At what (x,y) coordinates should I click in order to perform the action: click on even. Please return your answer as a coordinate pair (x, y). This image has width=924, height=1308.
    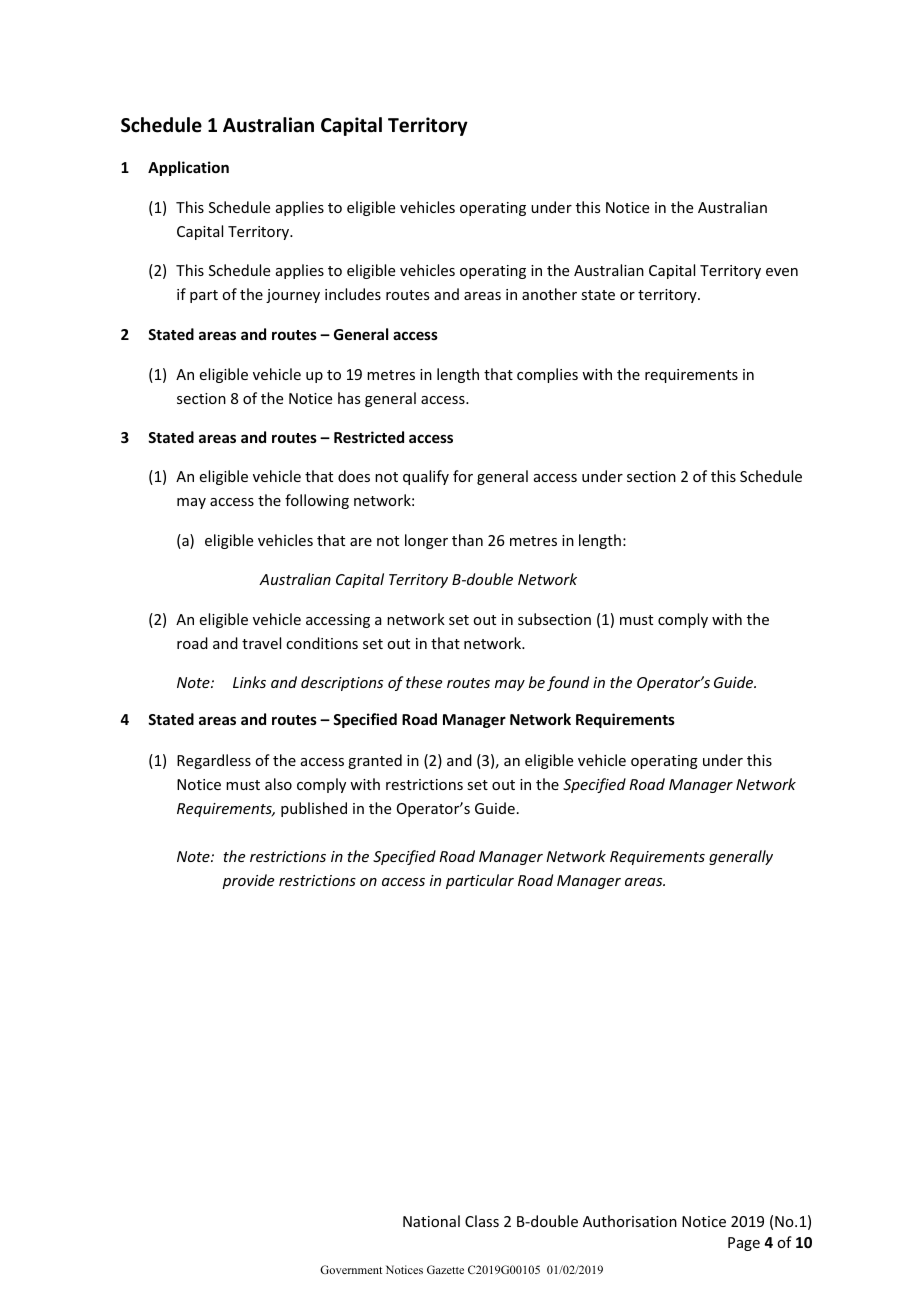
    Looking at the image, I should click on (782, 272).
